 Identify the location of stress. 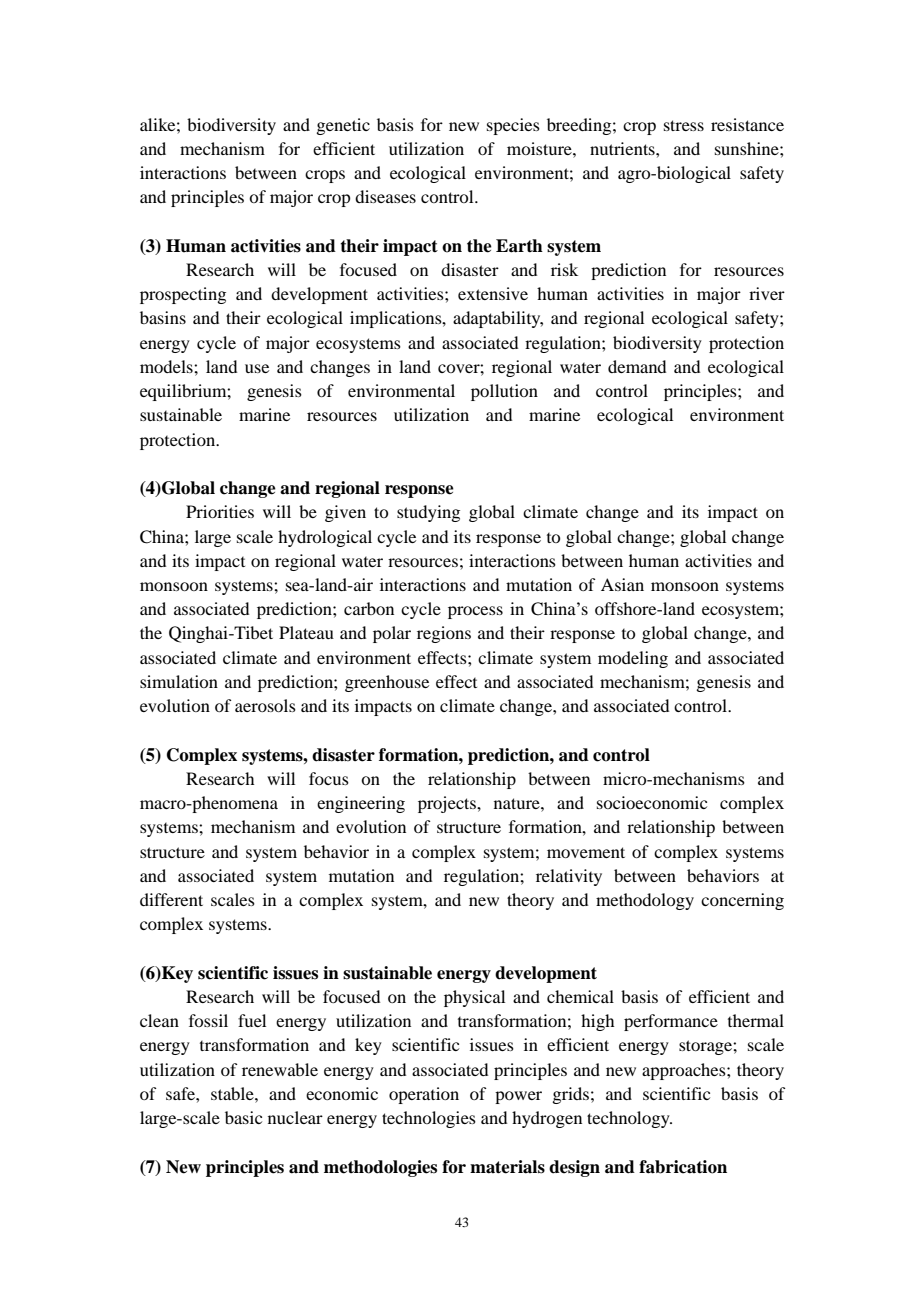
(684, 125).
